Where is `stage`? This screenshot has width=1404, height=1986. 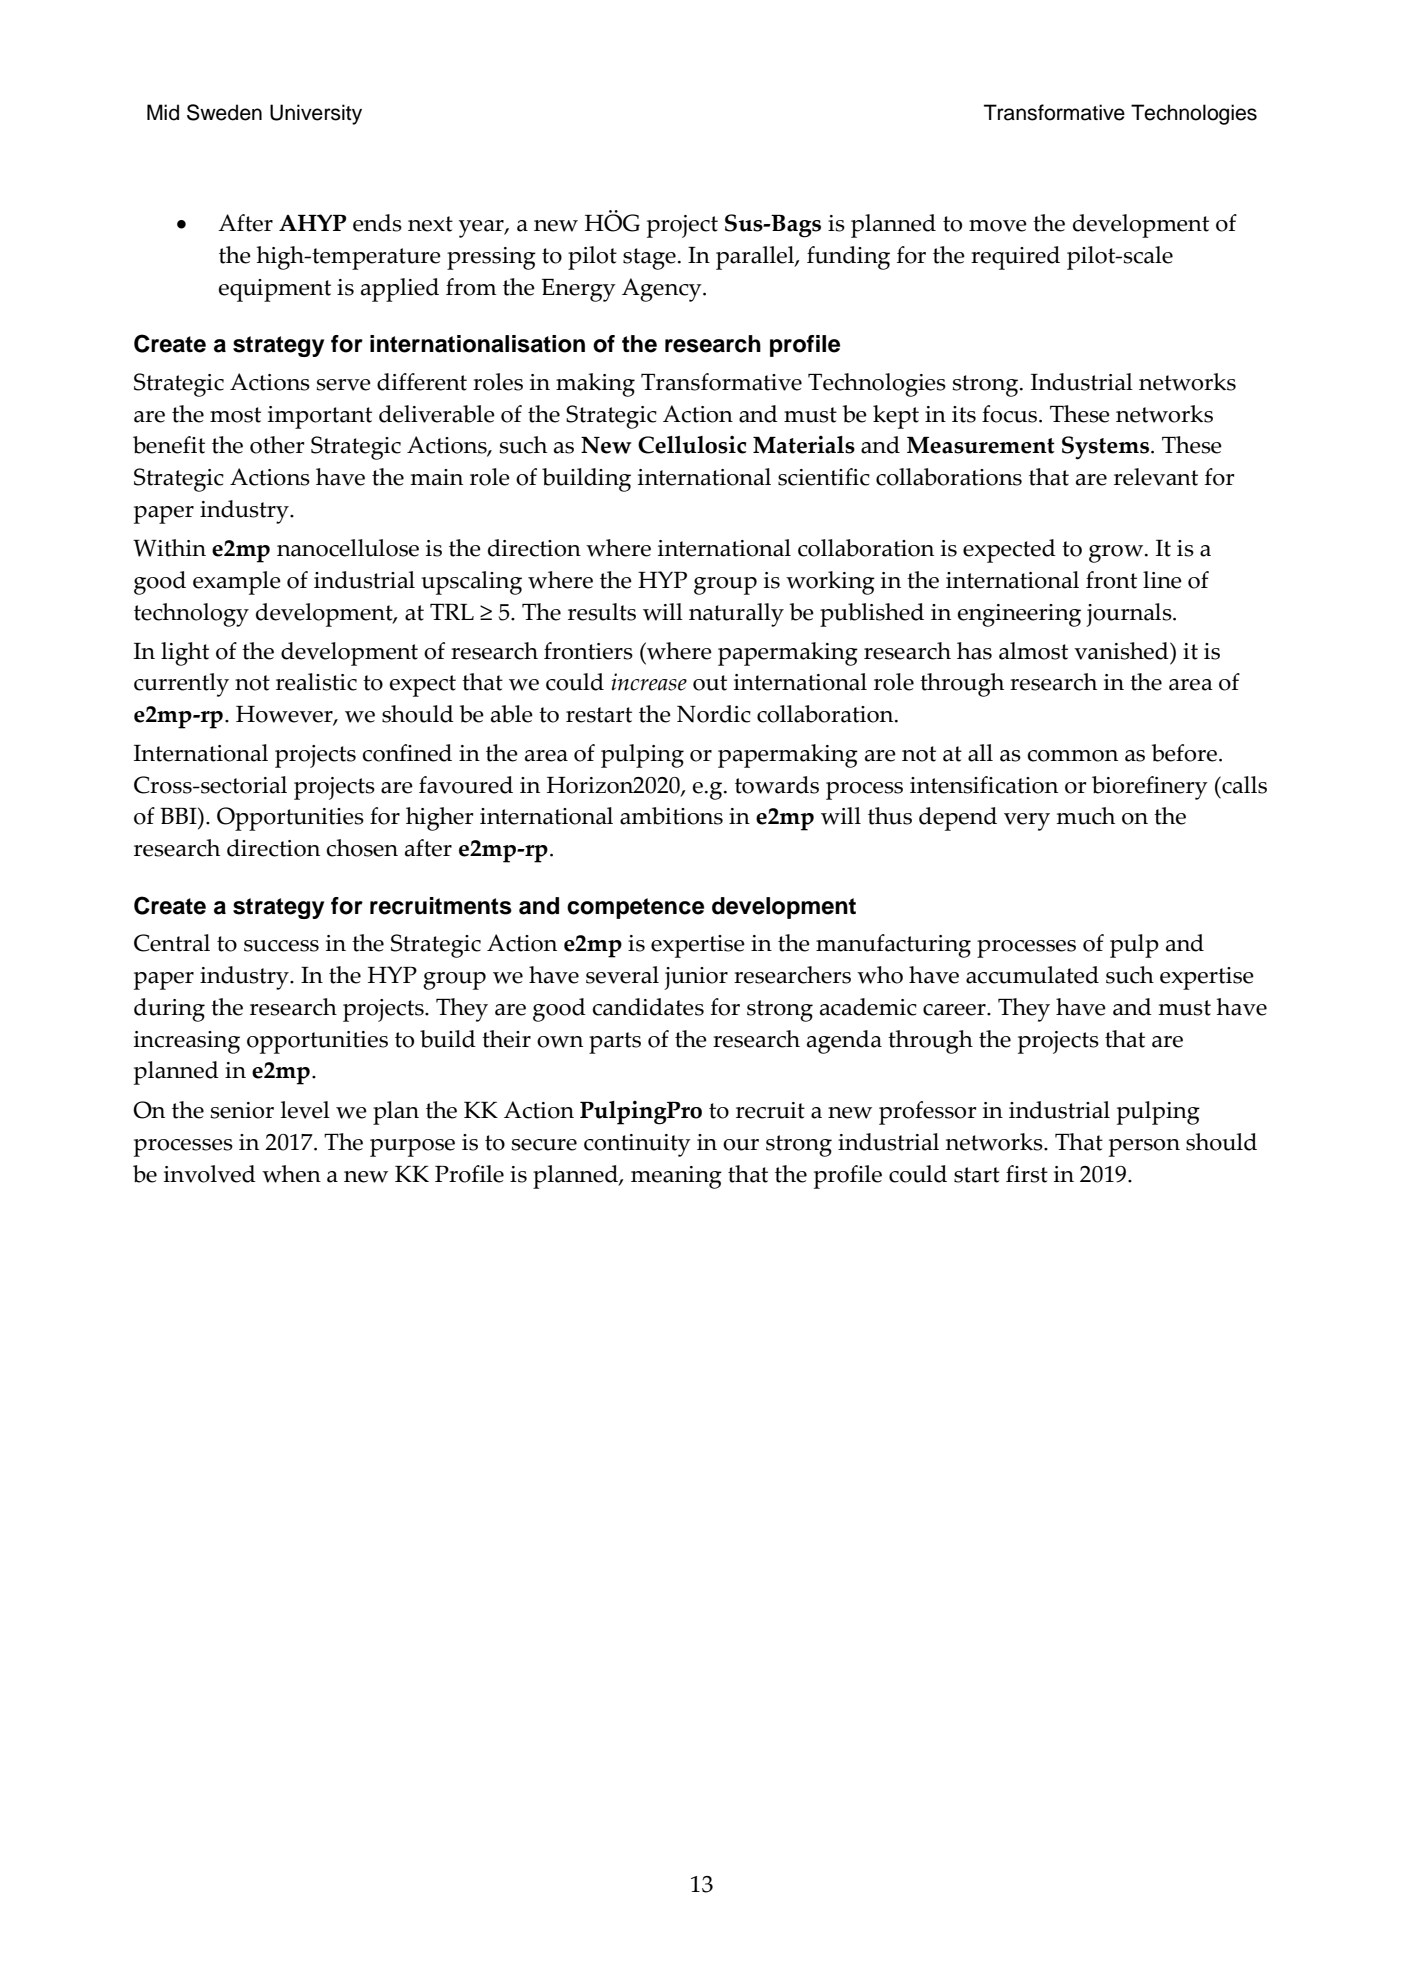
stage is located at coordinates (649, 259).
